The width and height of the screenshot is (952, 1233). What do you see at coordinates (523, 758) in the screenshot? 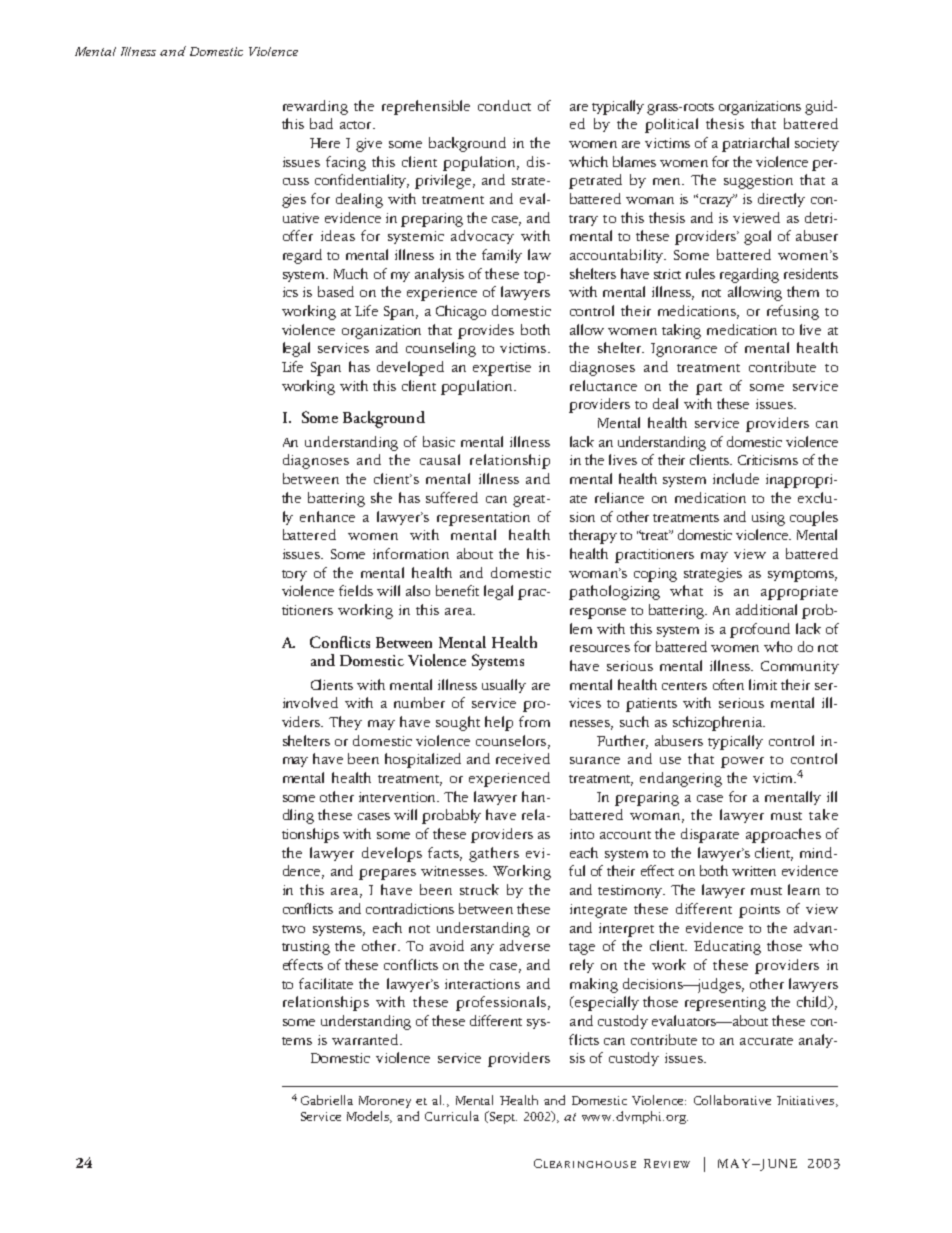
I see `received` at bounding box center [523, 758].
